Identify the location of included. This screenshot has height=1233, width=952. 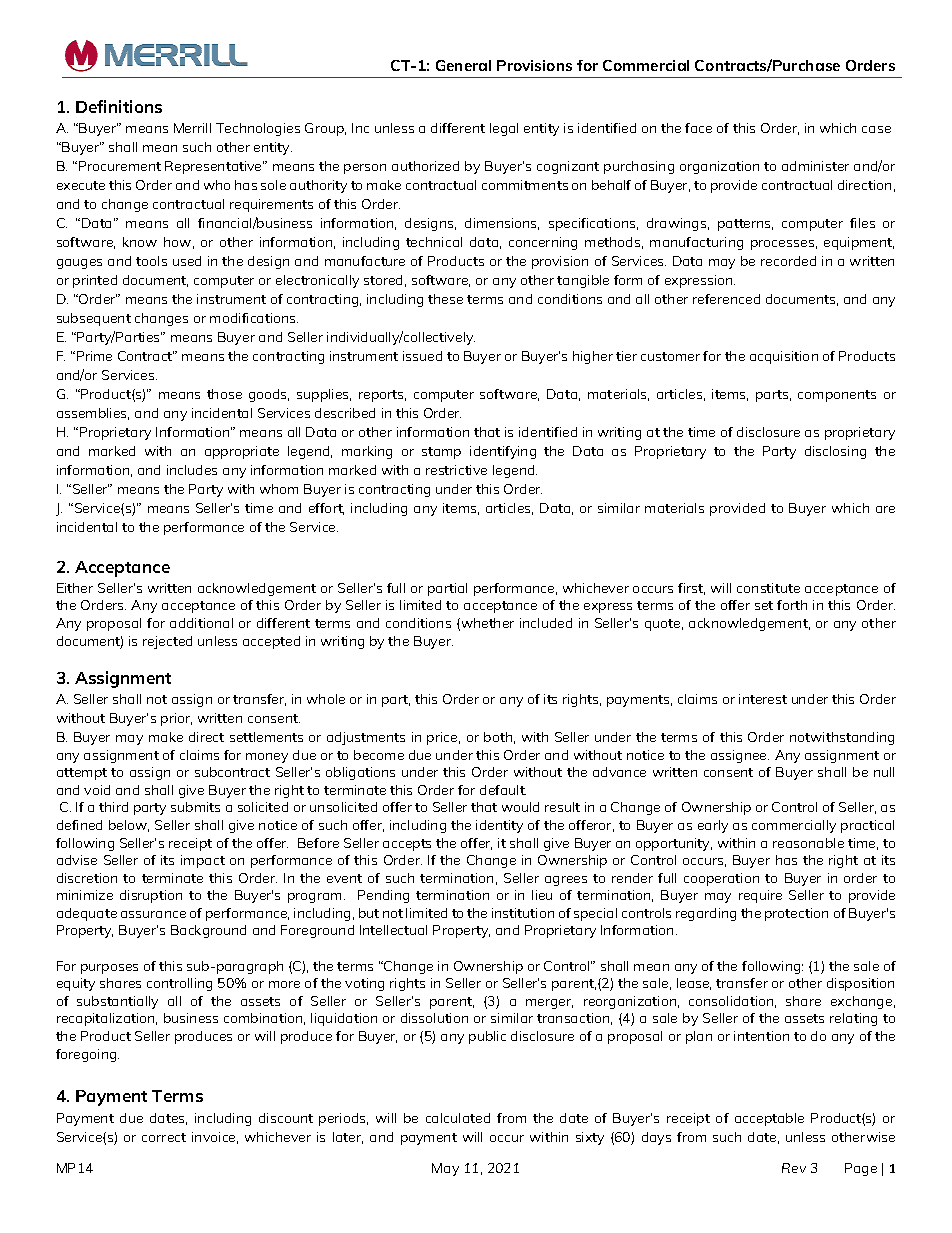
(546, 623).
